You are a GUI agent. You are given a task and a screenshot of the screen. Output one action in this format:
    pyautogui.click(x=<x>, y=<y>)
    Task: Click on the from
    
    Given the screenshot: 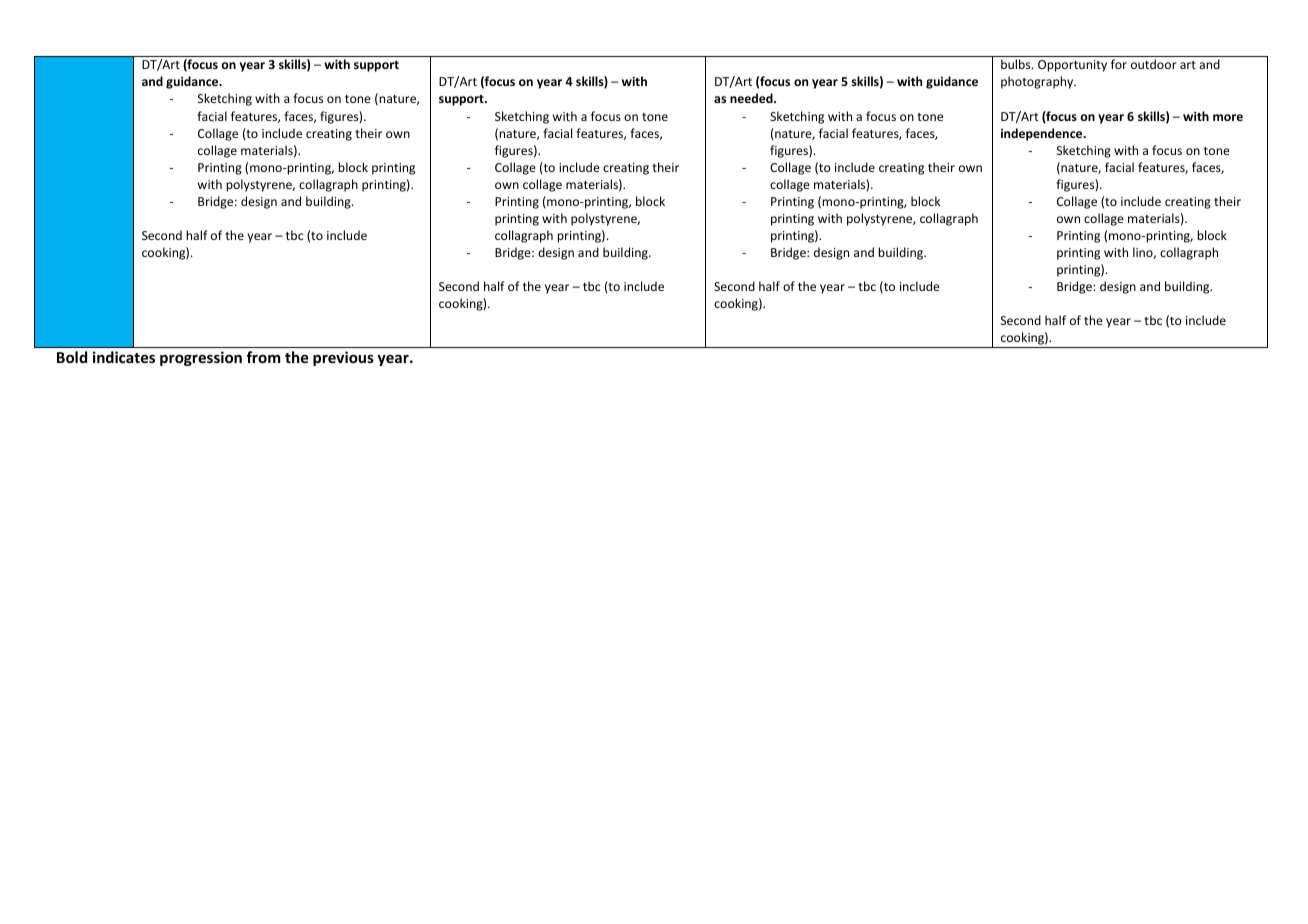 What is the action you would take?
    pyautogui.click(x=263, y=357)
